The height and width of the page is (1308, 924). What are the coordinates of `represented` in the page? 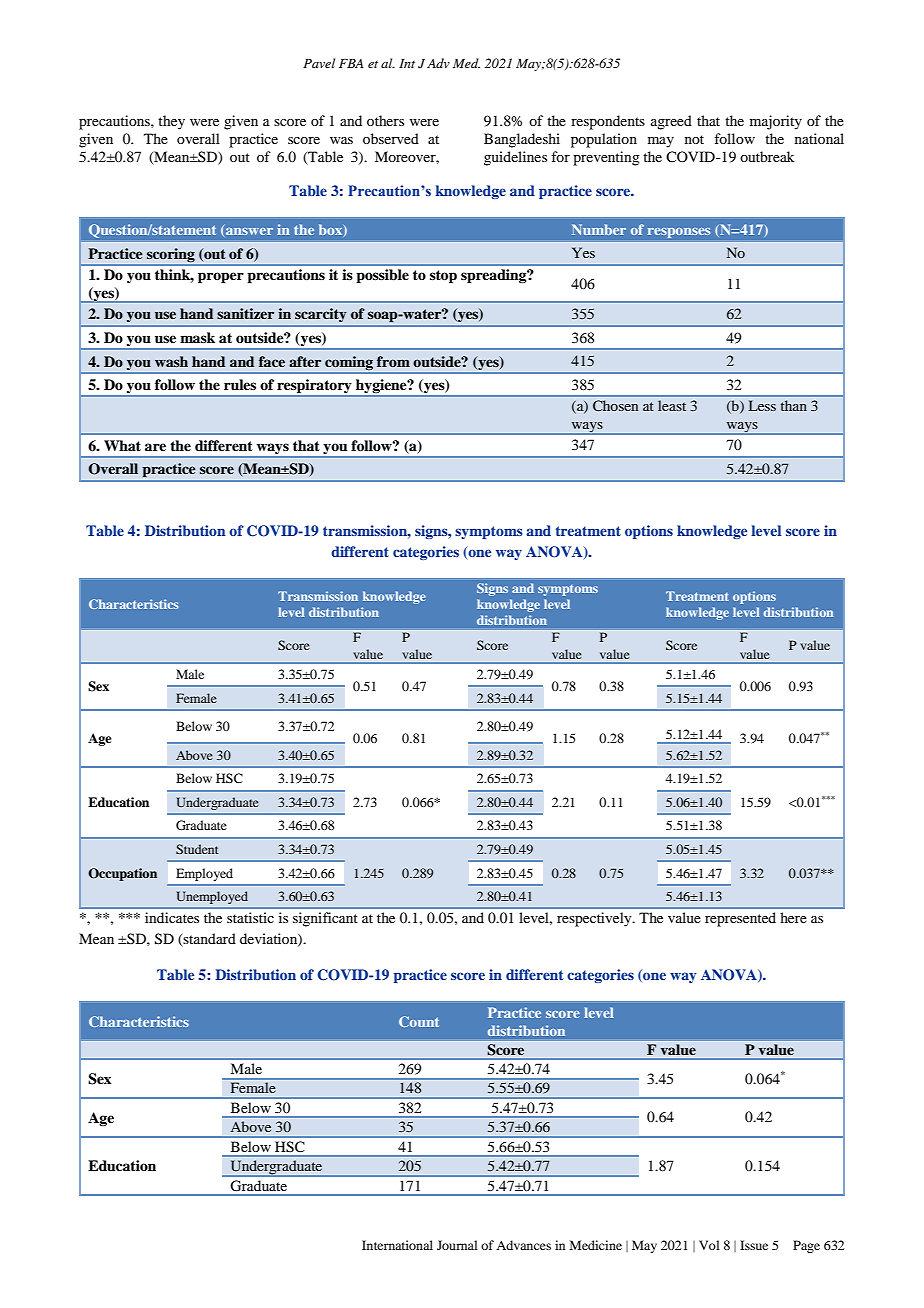 It's located at (740, 919).
